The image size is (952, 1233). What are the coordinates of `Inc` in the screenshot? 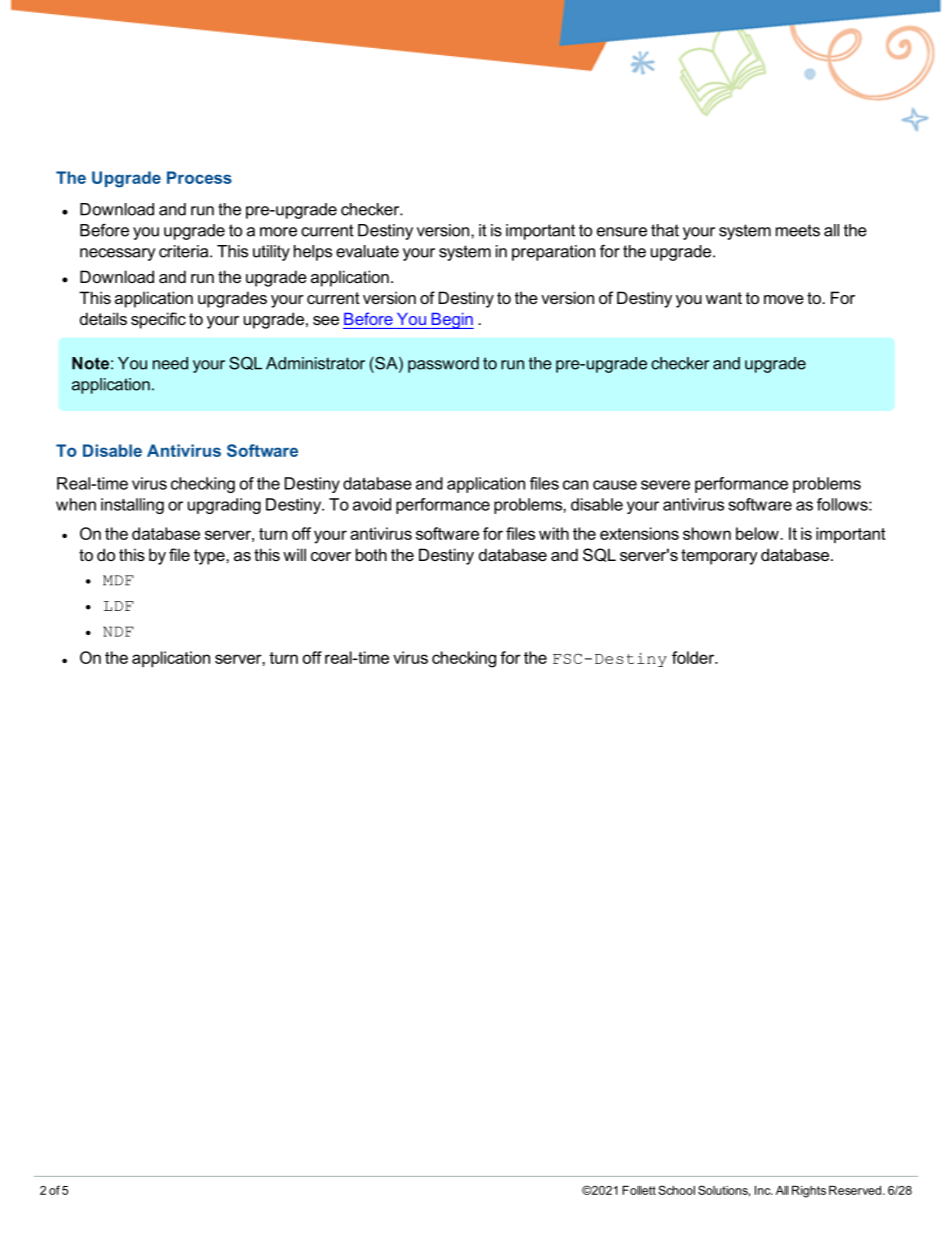 It's located at (764, 1190).
